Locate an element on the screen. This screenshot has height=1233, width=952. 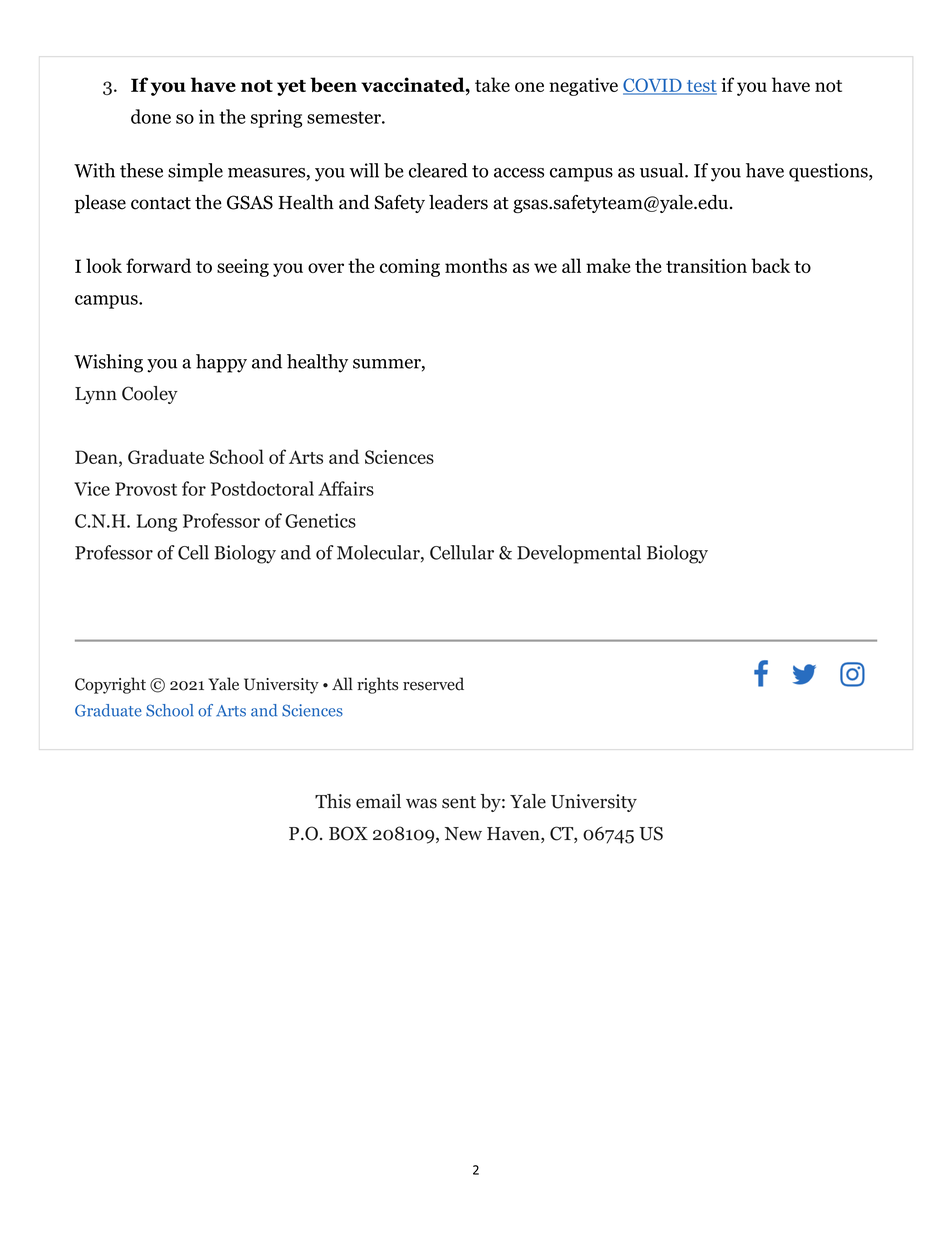
take is located at coordinates (492, 84).
